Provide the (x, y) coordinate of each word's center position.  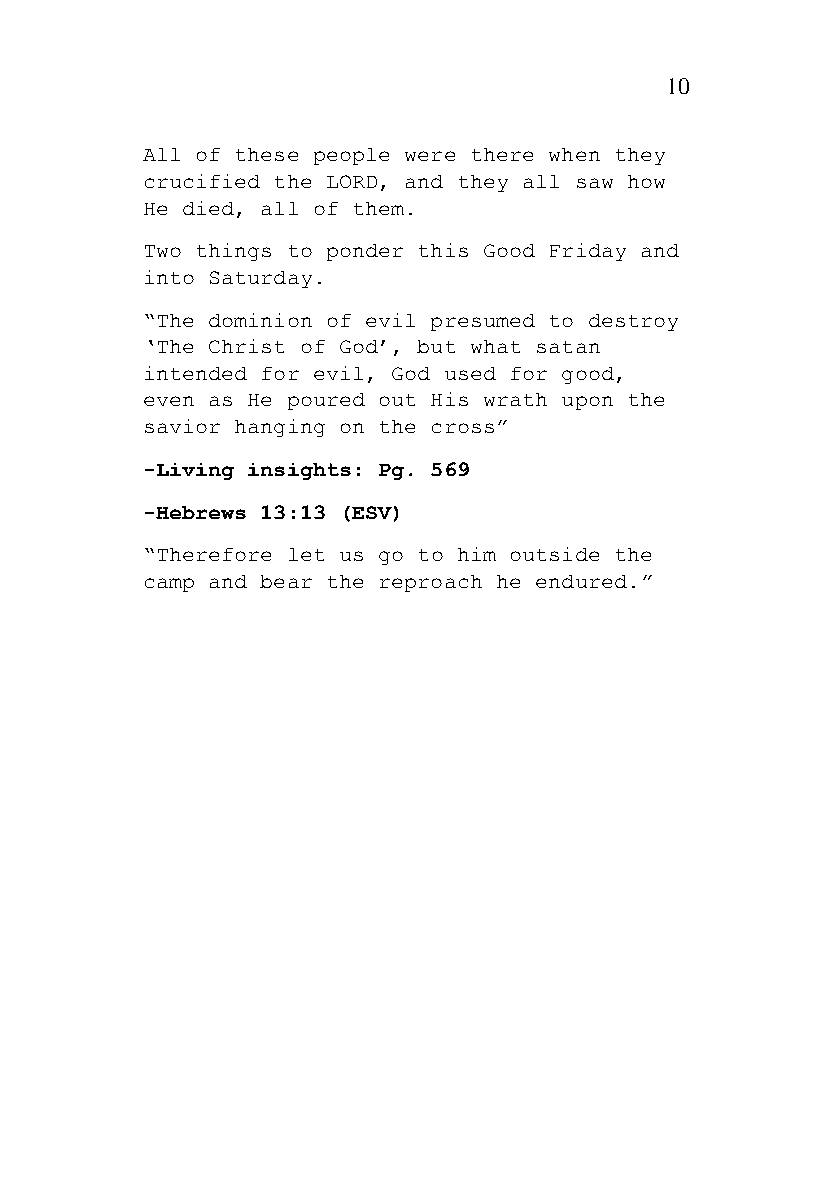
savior (182, 426)
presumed (483, 322)
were (430, 156)
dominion (260, 320)
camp (169, 585)
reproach (431, 583)
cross (463, 428)
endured (581, 581)
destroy (633, 322)
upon (587, 403)
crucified (202, 181)
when (574, 154)
